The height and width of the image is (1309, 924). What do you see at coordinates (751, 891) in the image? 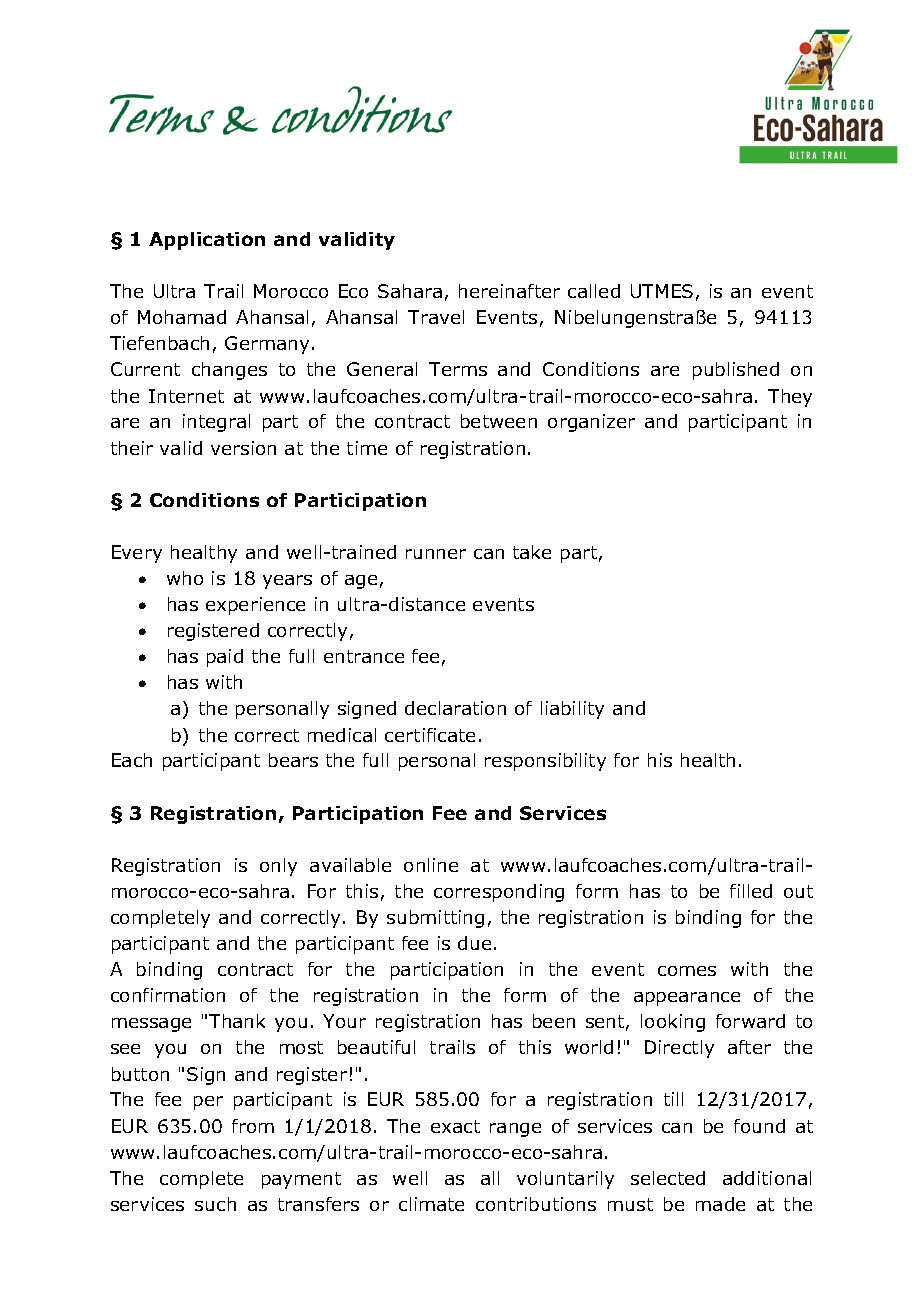
I see `filled` at bounding box center [751, 891].
